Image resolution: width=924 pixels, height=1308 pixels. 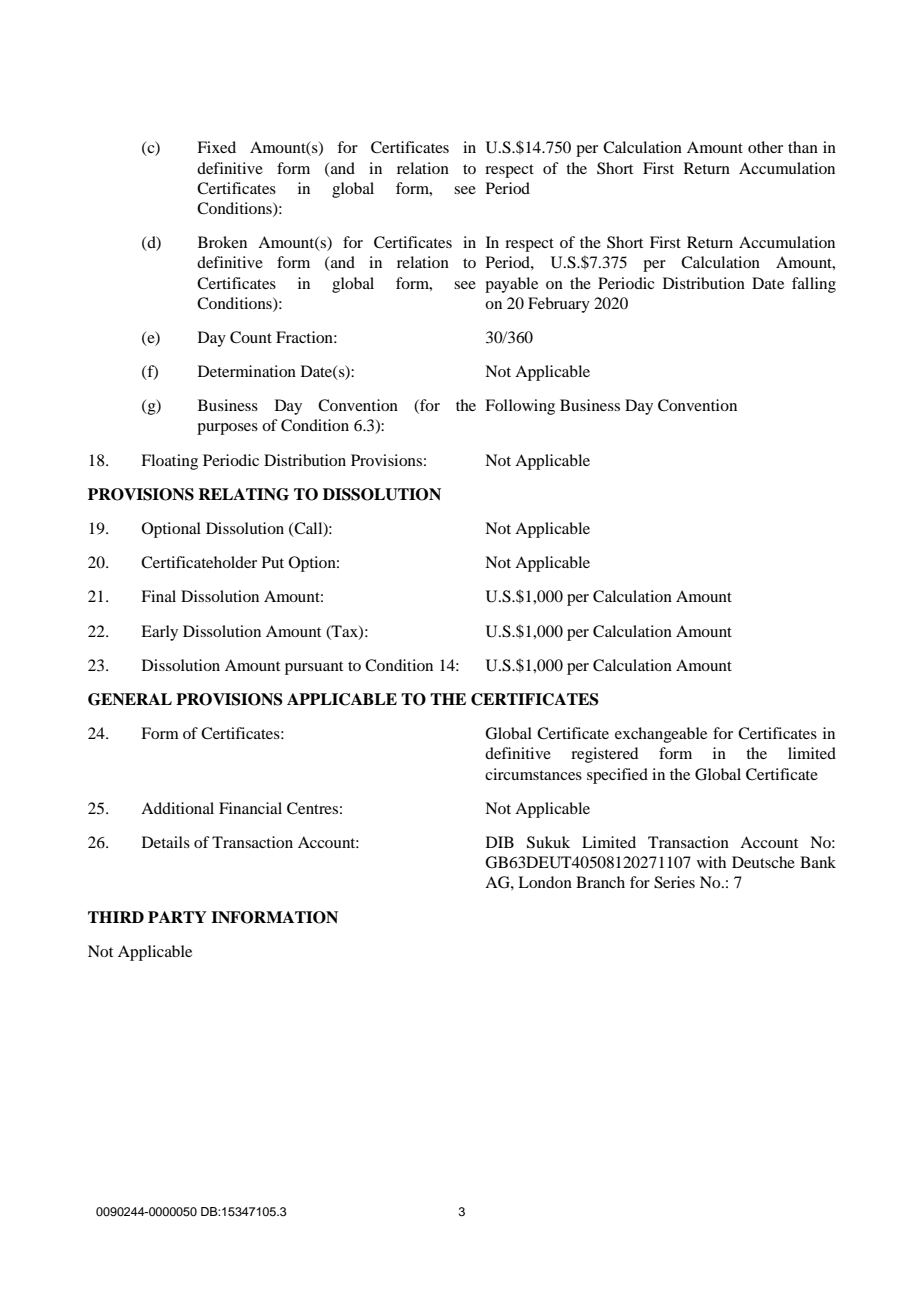 I want to click on Fixed, so click(x=216, y=147).
